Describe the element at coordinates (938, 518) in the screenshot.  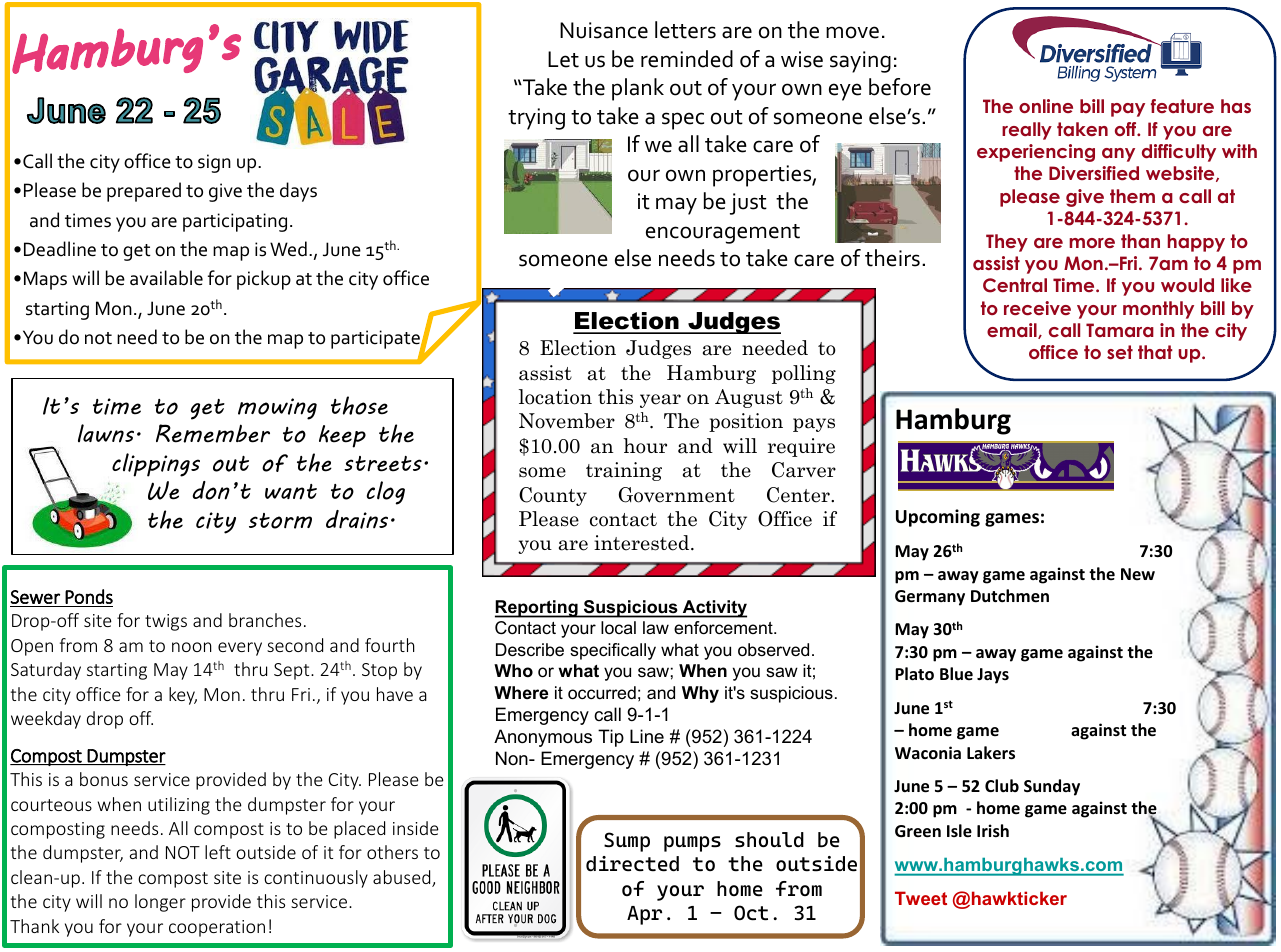
I see `Upcoming` at that location.
